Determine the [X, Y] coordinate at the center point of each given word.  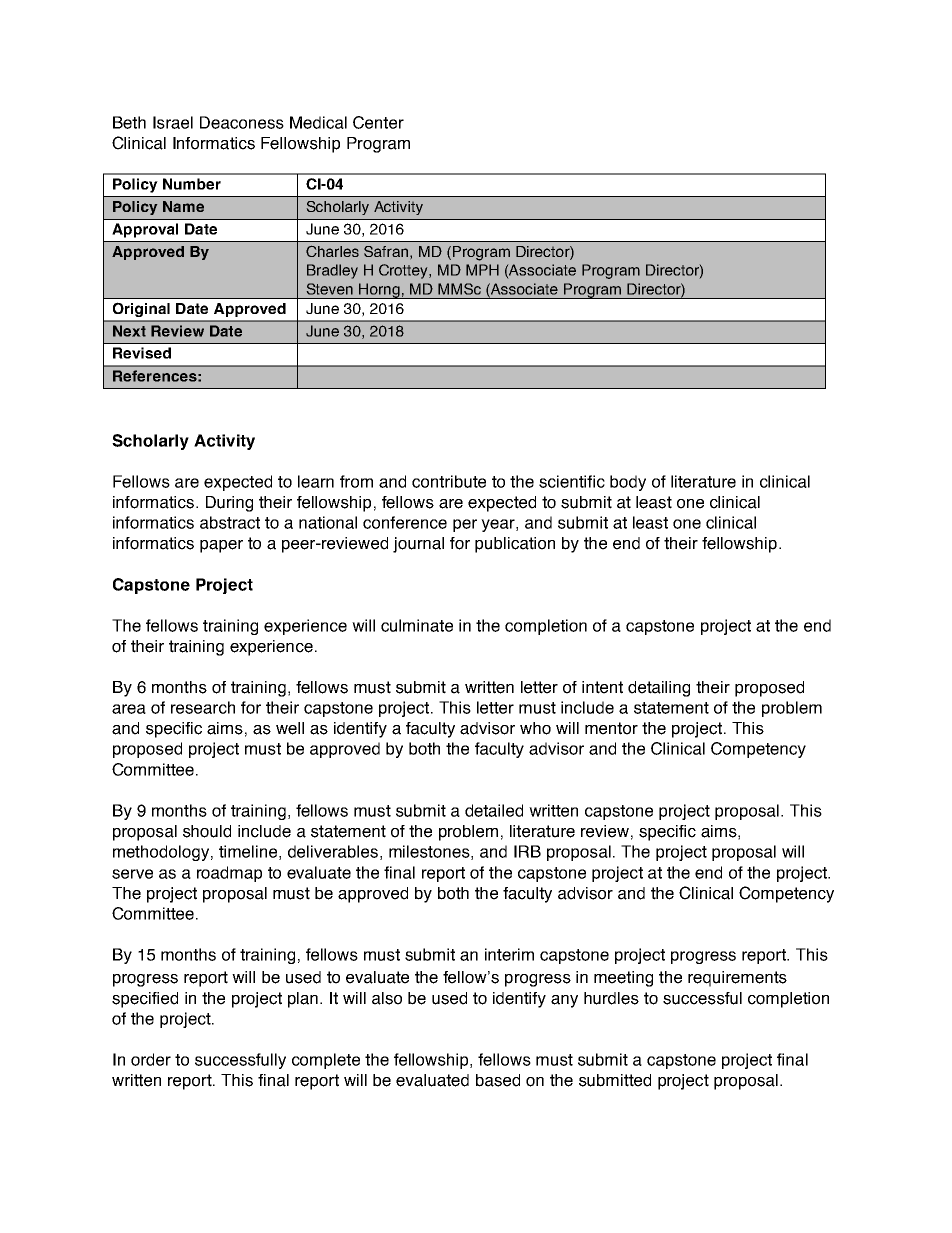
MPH [482, 270]
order [151, 1059]
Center [378, 122]
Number [192, 184]
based [498, 1080]
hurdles [611, 998]
